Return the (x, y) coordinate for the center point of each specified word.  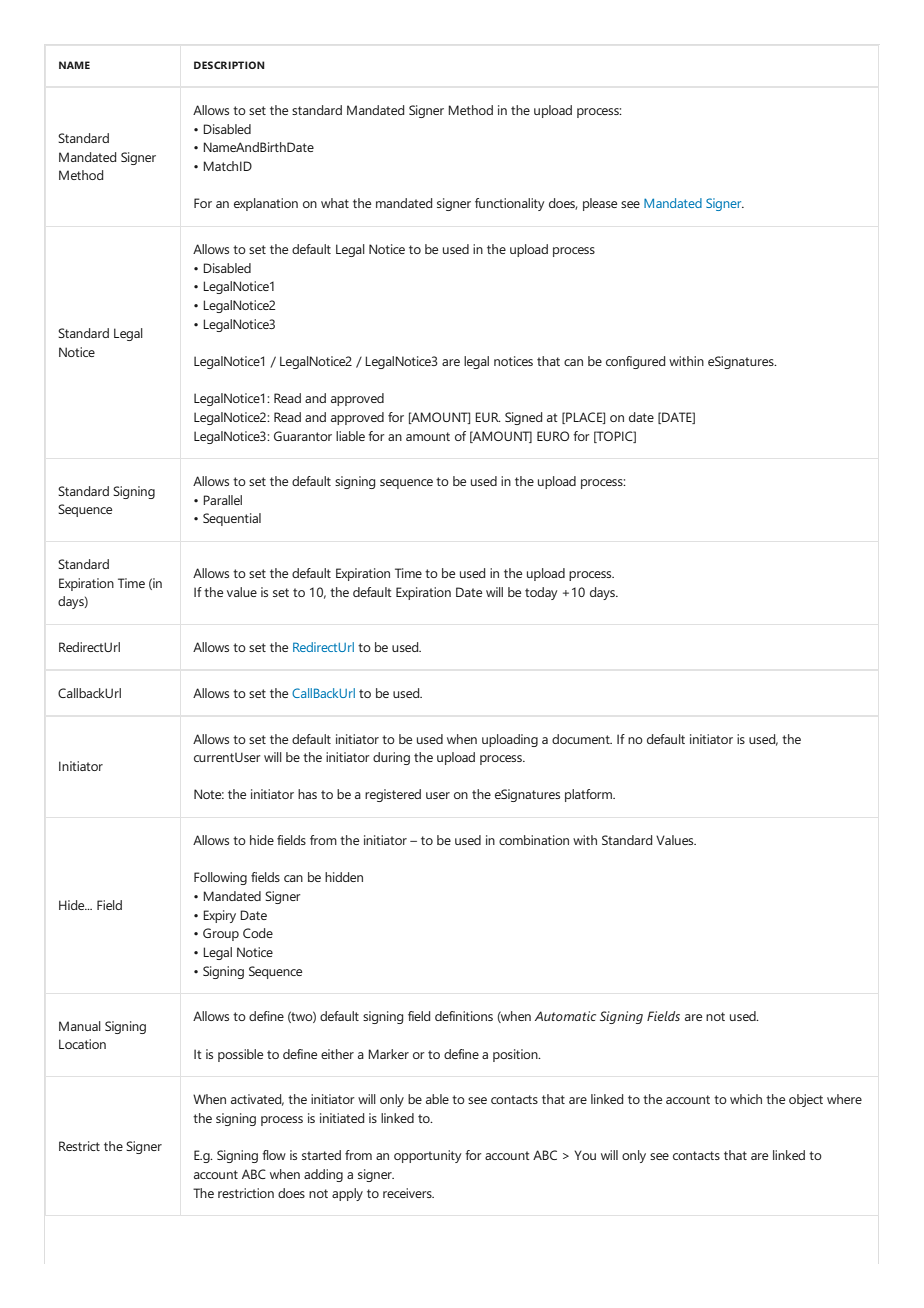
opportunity (427, 1156)
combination (534, 840)
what (335, 203)
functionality (509, 204)
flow (274, 1155)
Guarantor (303, 436)
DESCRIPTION (229, 65)
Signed (523, 418)
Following (220, 878)
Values (676, 840)
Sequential (232, 519)
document (582, 739)
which (746, 1099)
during (391, 758)
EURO (553, 436)
